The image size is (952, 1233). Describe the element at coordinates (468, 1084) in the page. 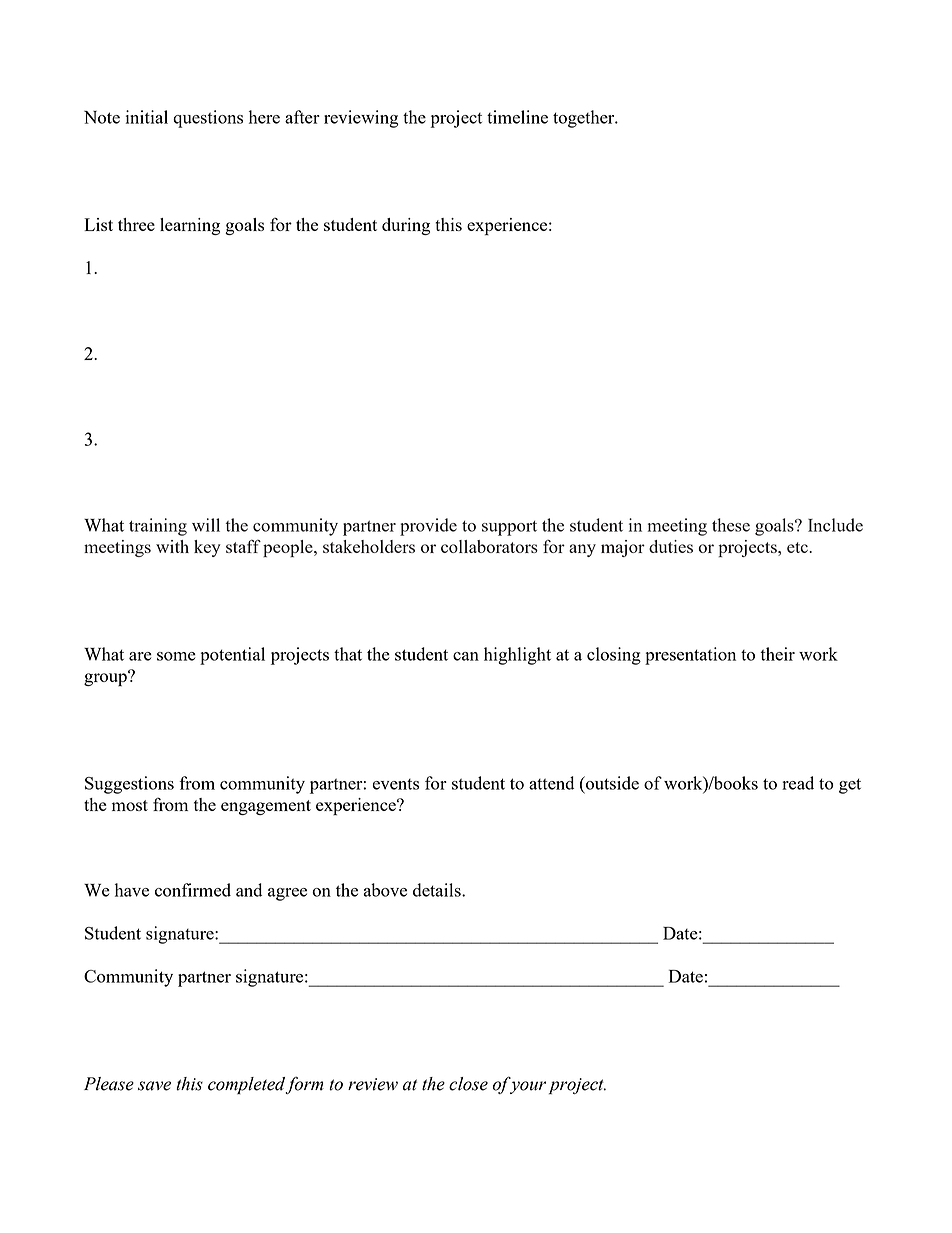

I see `close` at that location.
